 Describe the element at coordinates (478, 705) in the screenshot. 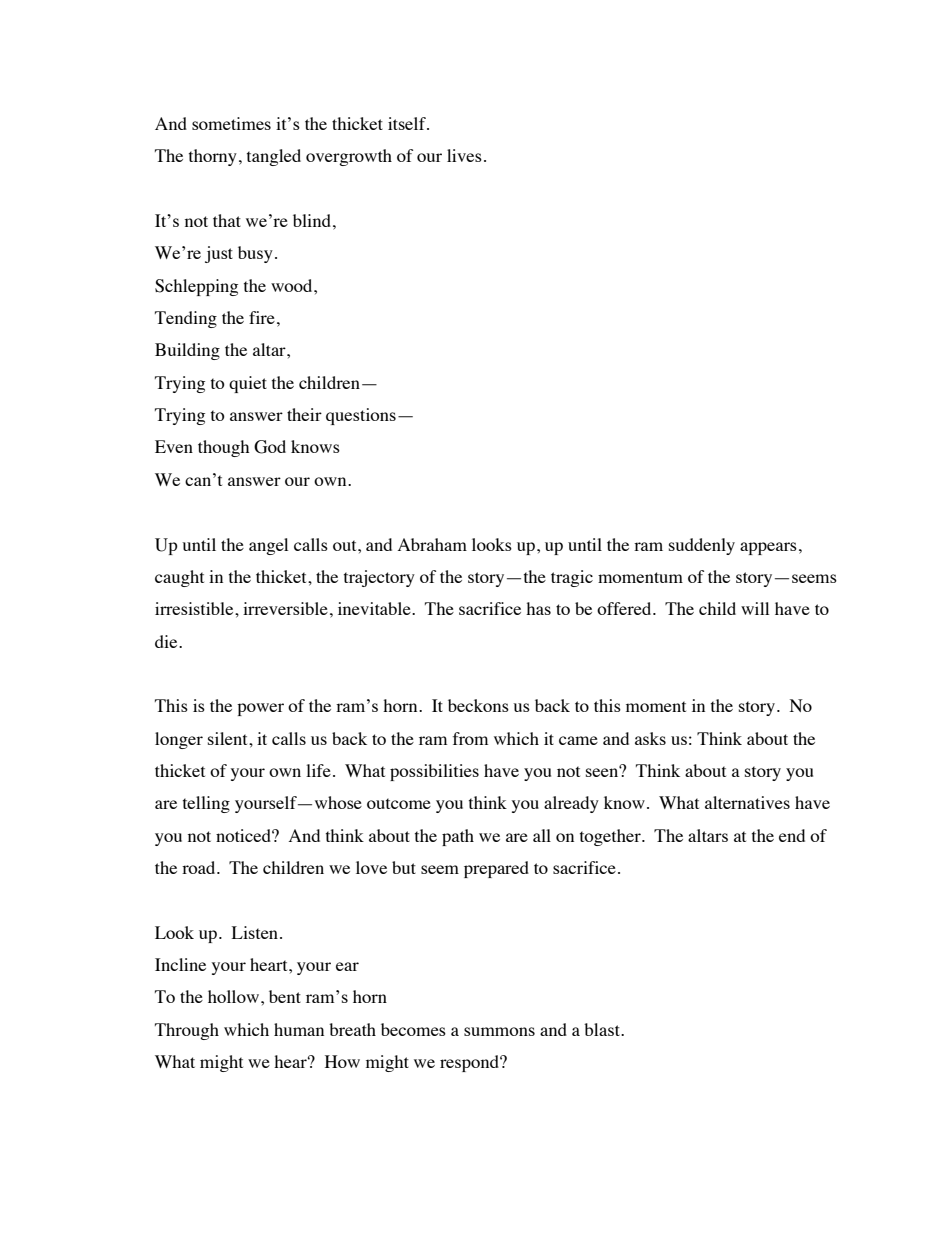

I see `beckons` at that location.
